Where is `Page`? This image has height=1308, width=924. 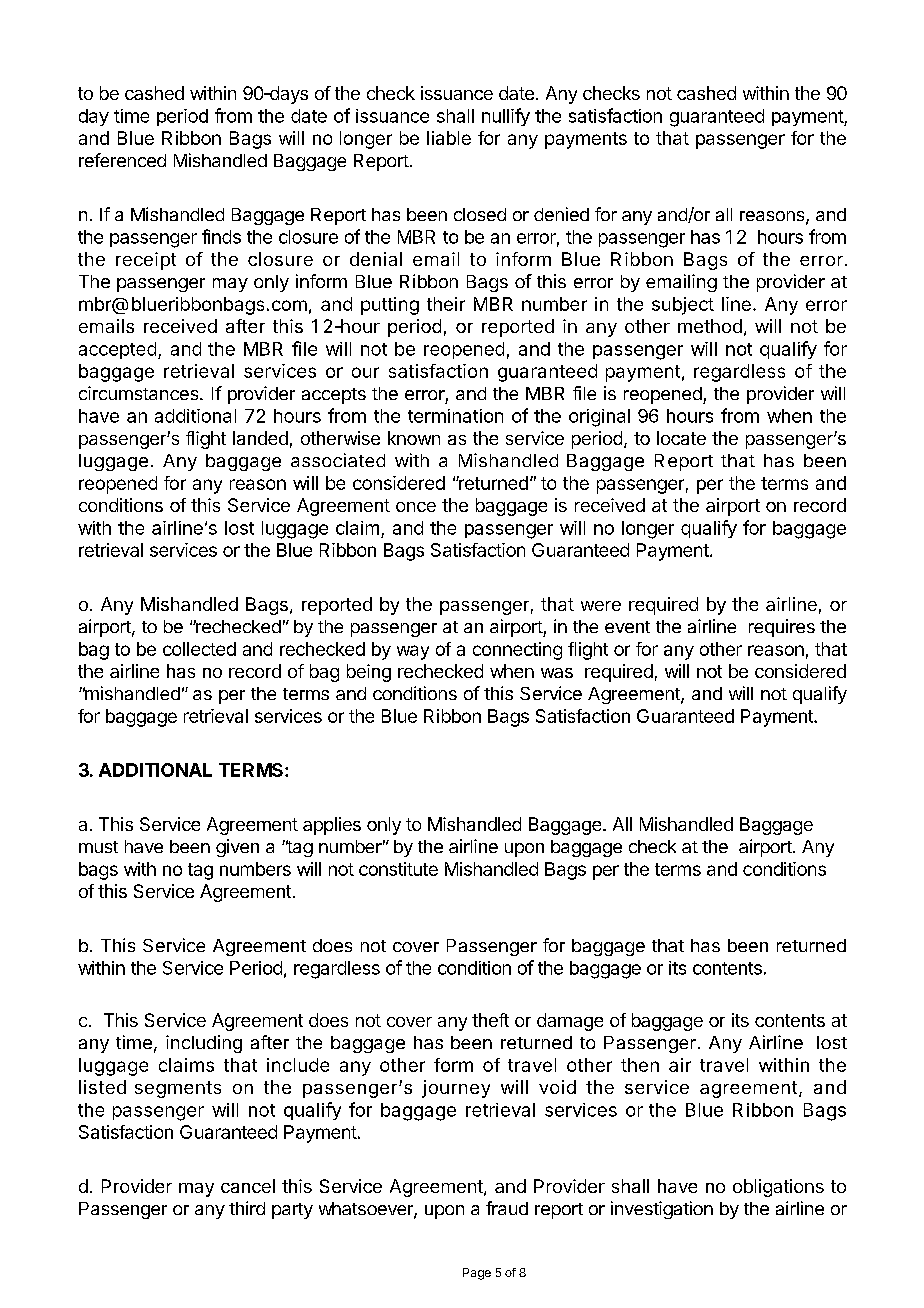
Page is located at coordinates (477, 1274).
